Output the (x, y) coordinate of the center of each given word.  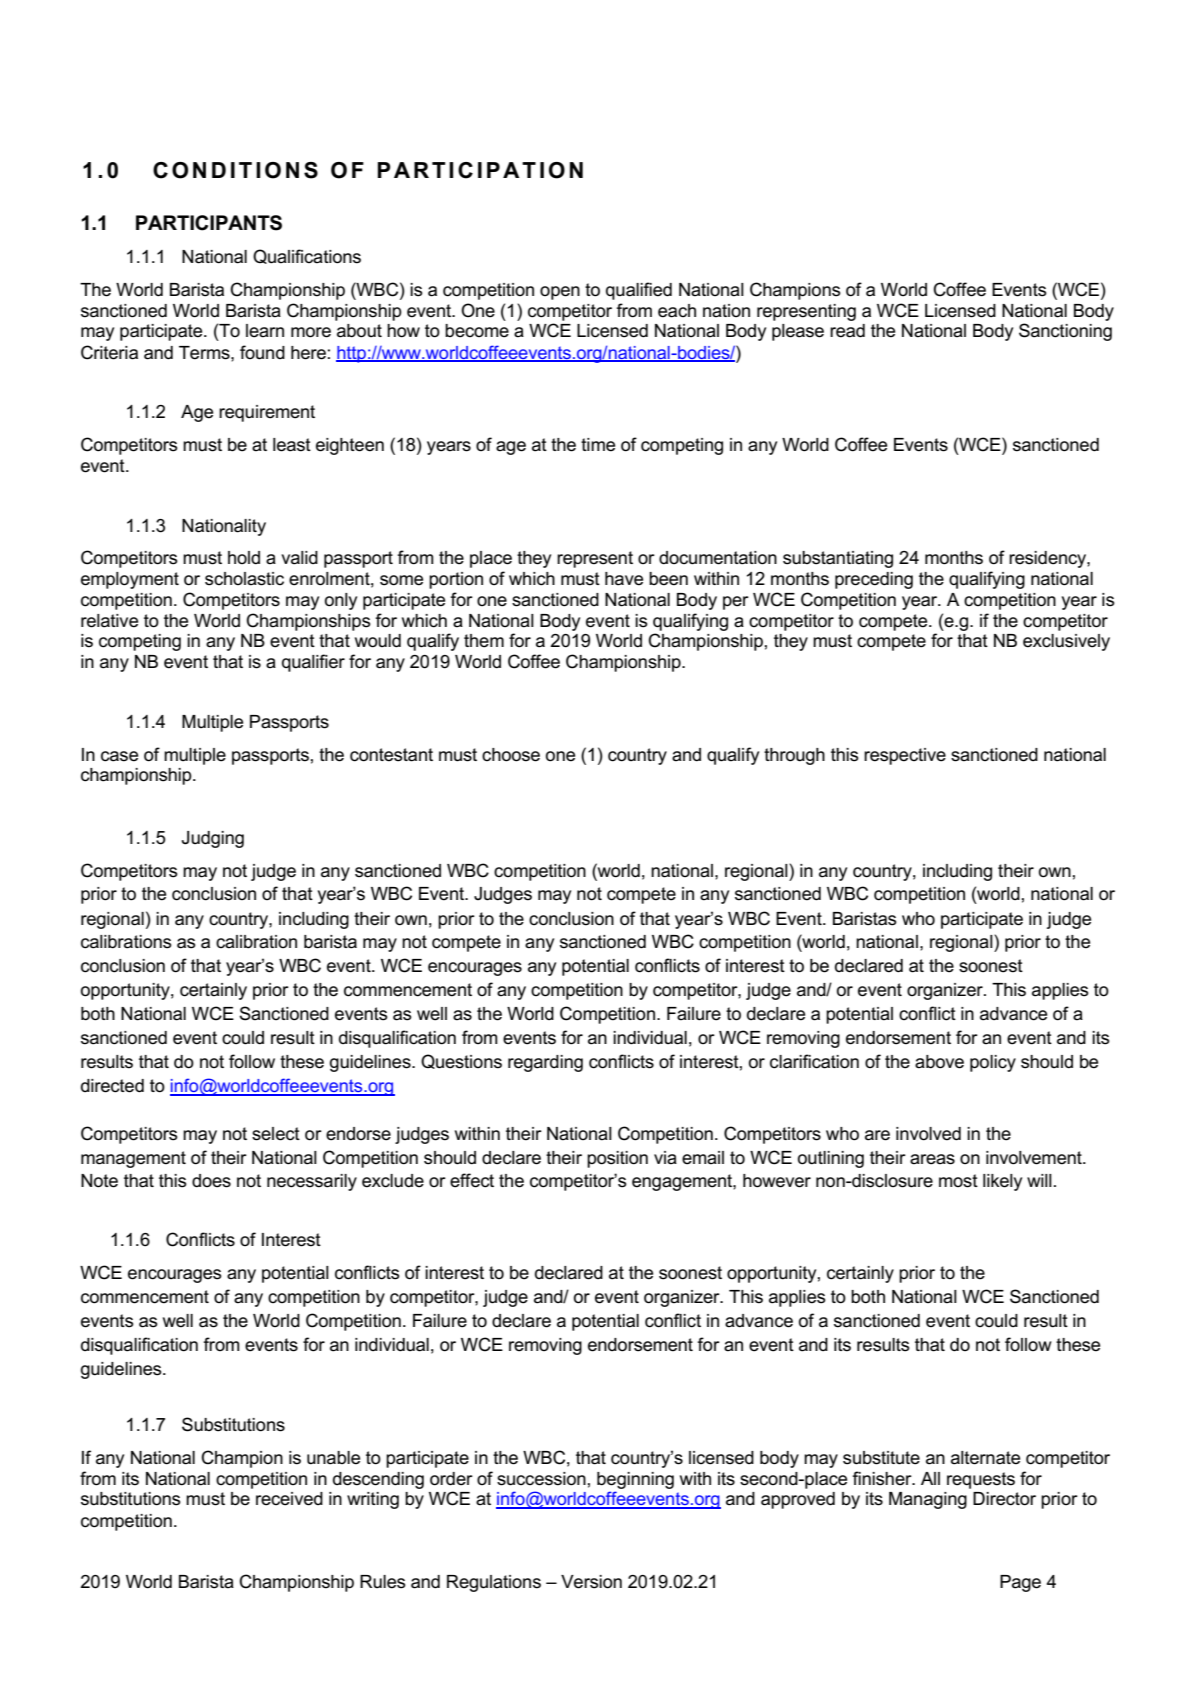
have (624, 579)
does (211, 1181)
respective (905, 756)
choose (511, 755)
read (847, 331)
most (958, 1181)
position (617, 1159)
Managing (928, 1500)
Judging (213, 839)
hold (244, 558)
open (560, 293)
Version (591, 1582)
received (289, 1499)
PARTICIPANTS (209, 223)
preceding (874, 580)
